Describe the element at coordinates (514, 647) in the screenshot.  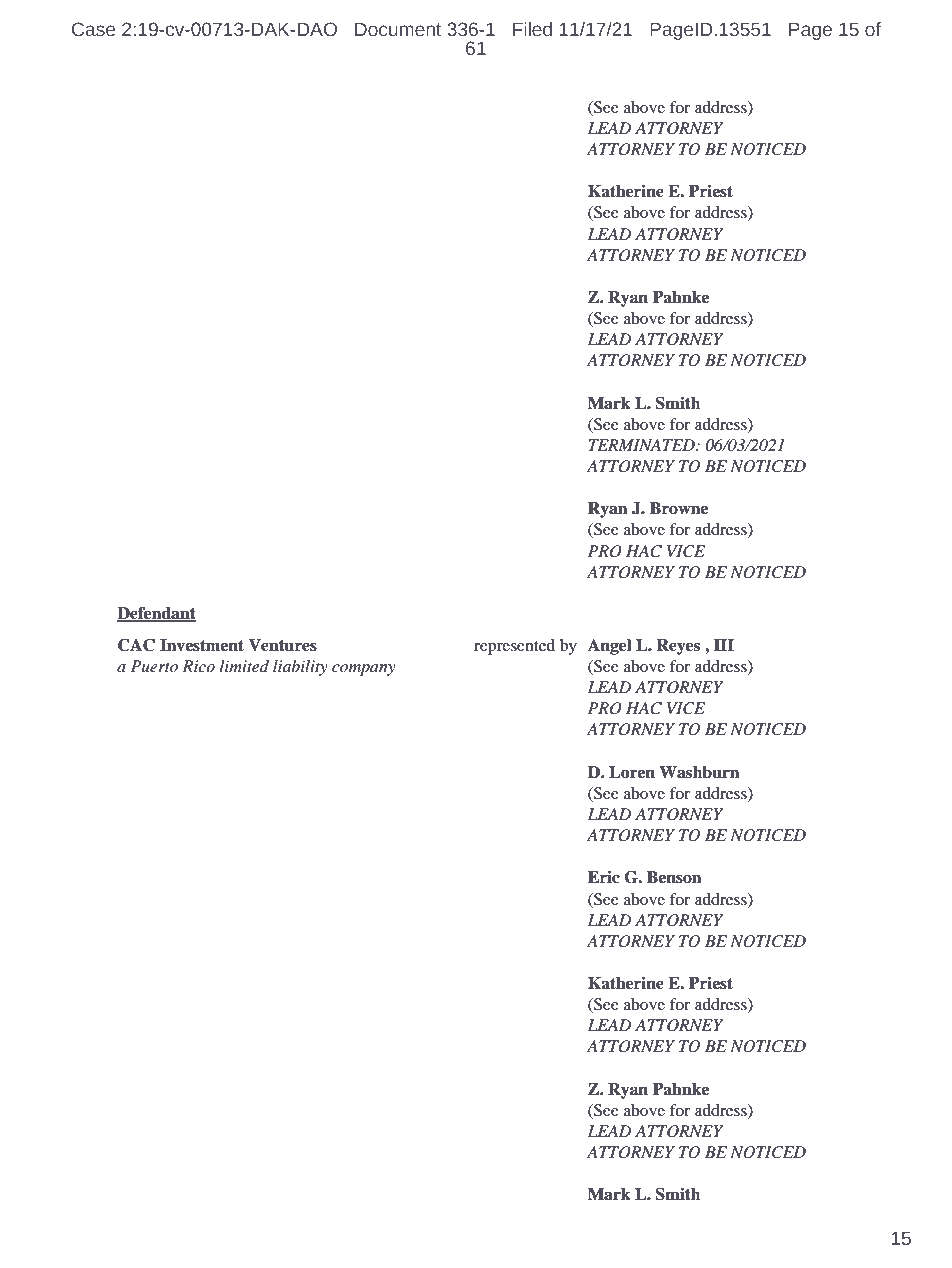
I see `represented` at that location.
